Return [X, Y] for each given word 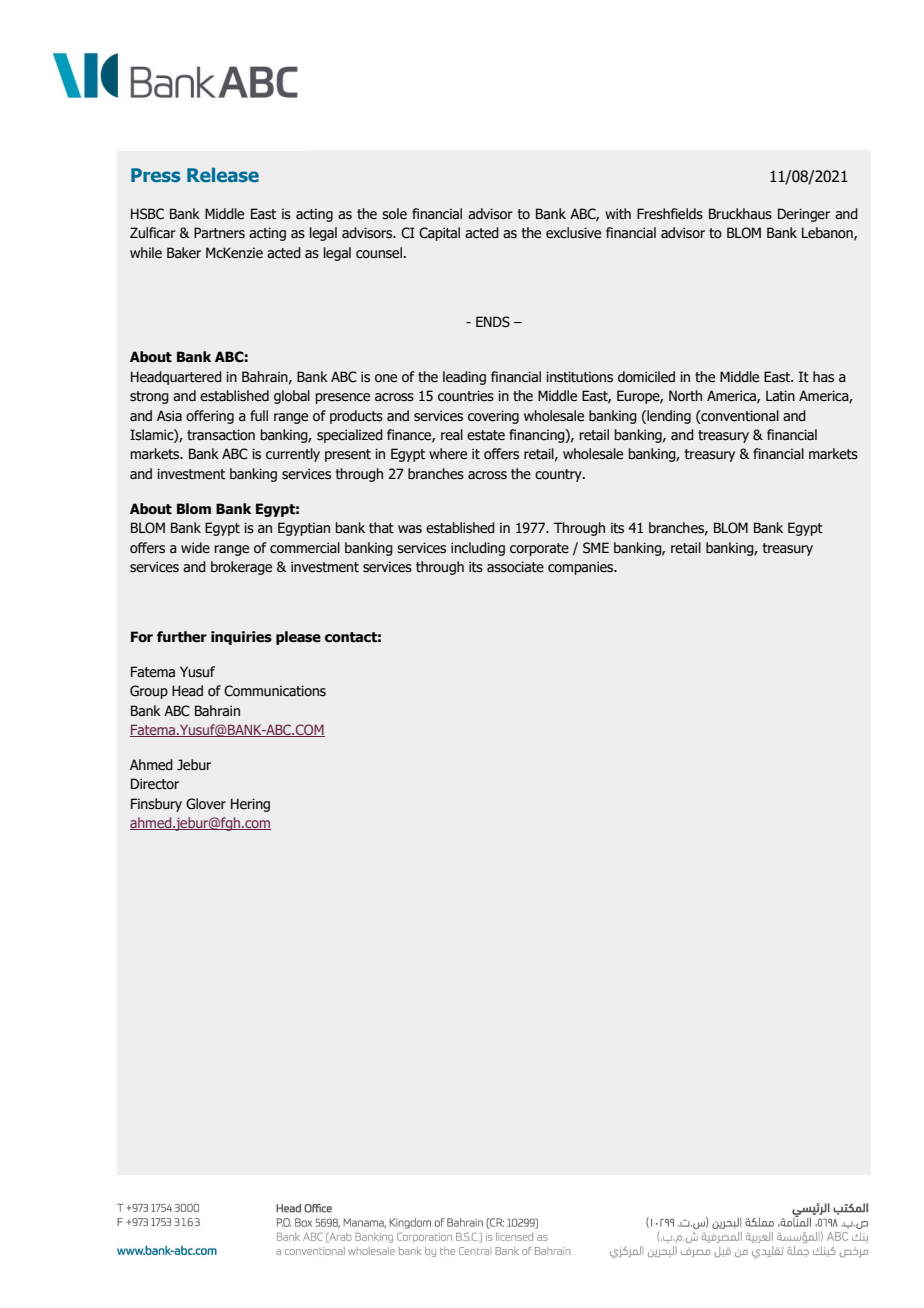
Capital [439, 234]
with [618, 214]
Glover [206, 804]
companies [582, 568]
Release [223, 175]
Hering [250, 805]
